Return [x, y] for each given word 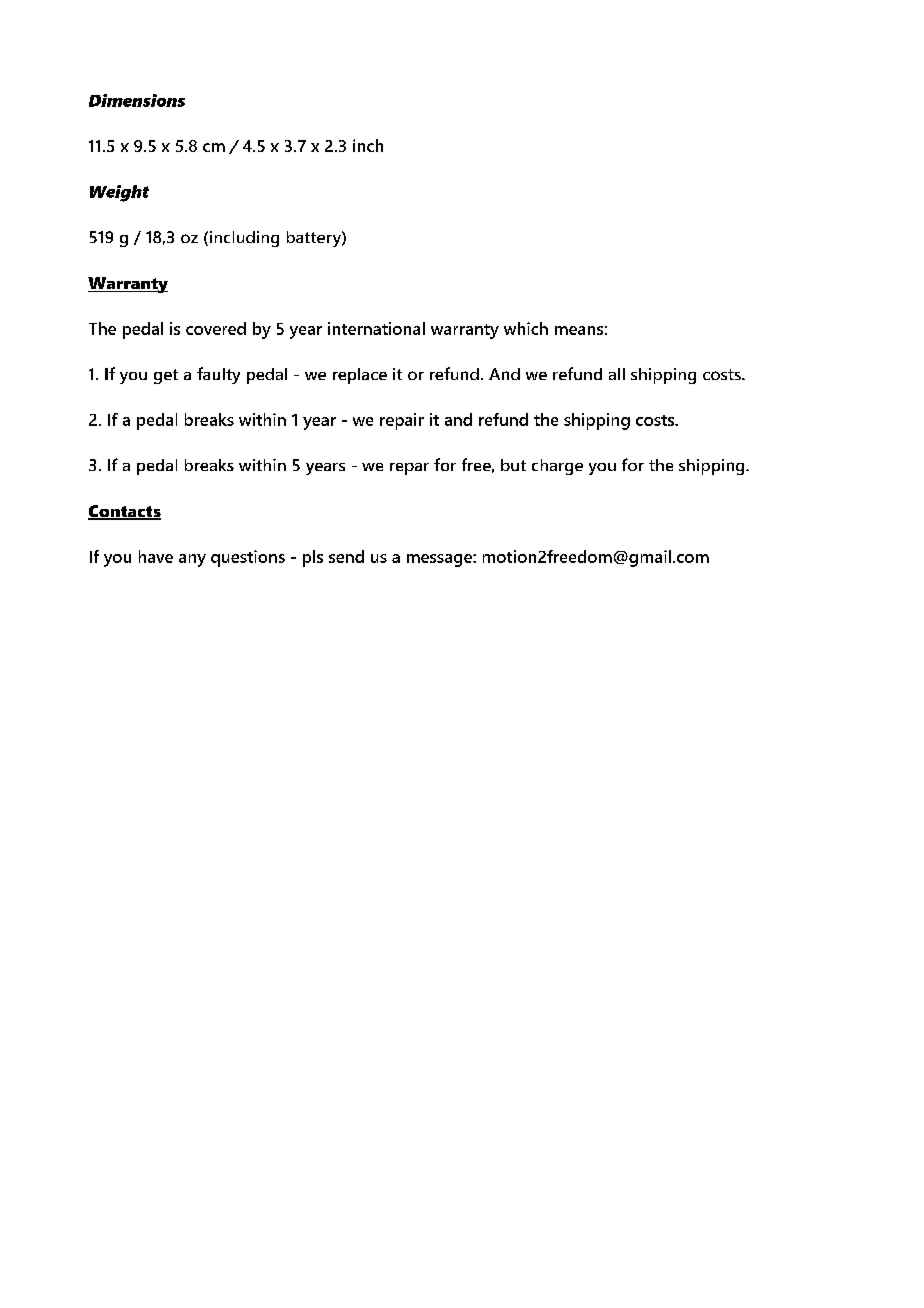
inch [368, 145]
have [156, 556]
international [376, 328]
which [526, 328]
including [243, 239]
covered [216, 328]
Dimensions [137, 100]
